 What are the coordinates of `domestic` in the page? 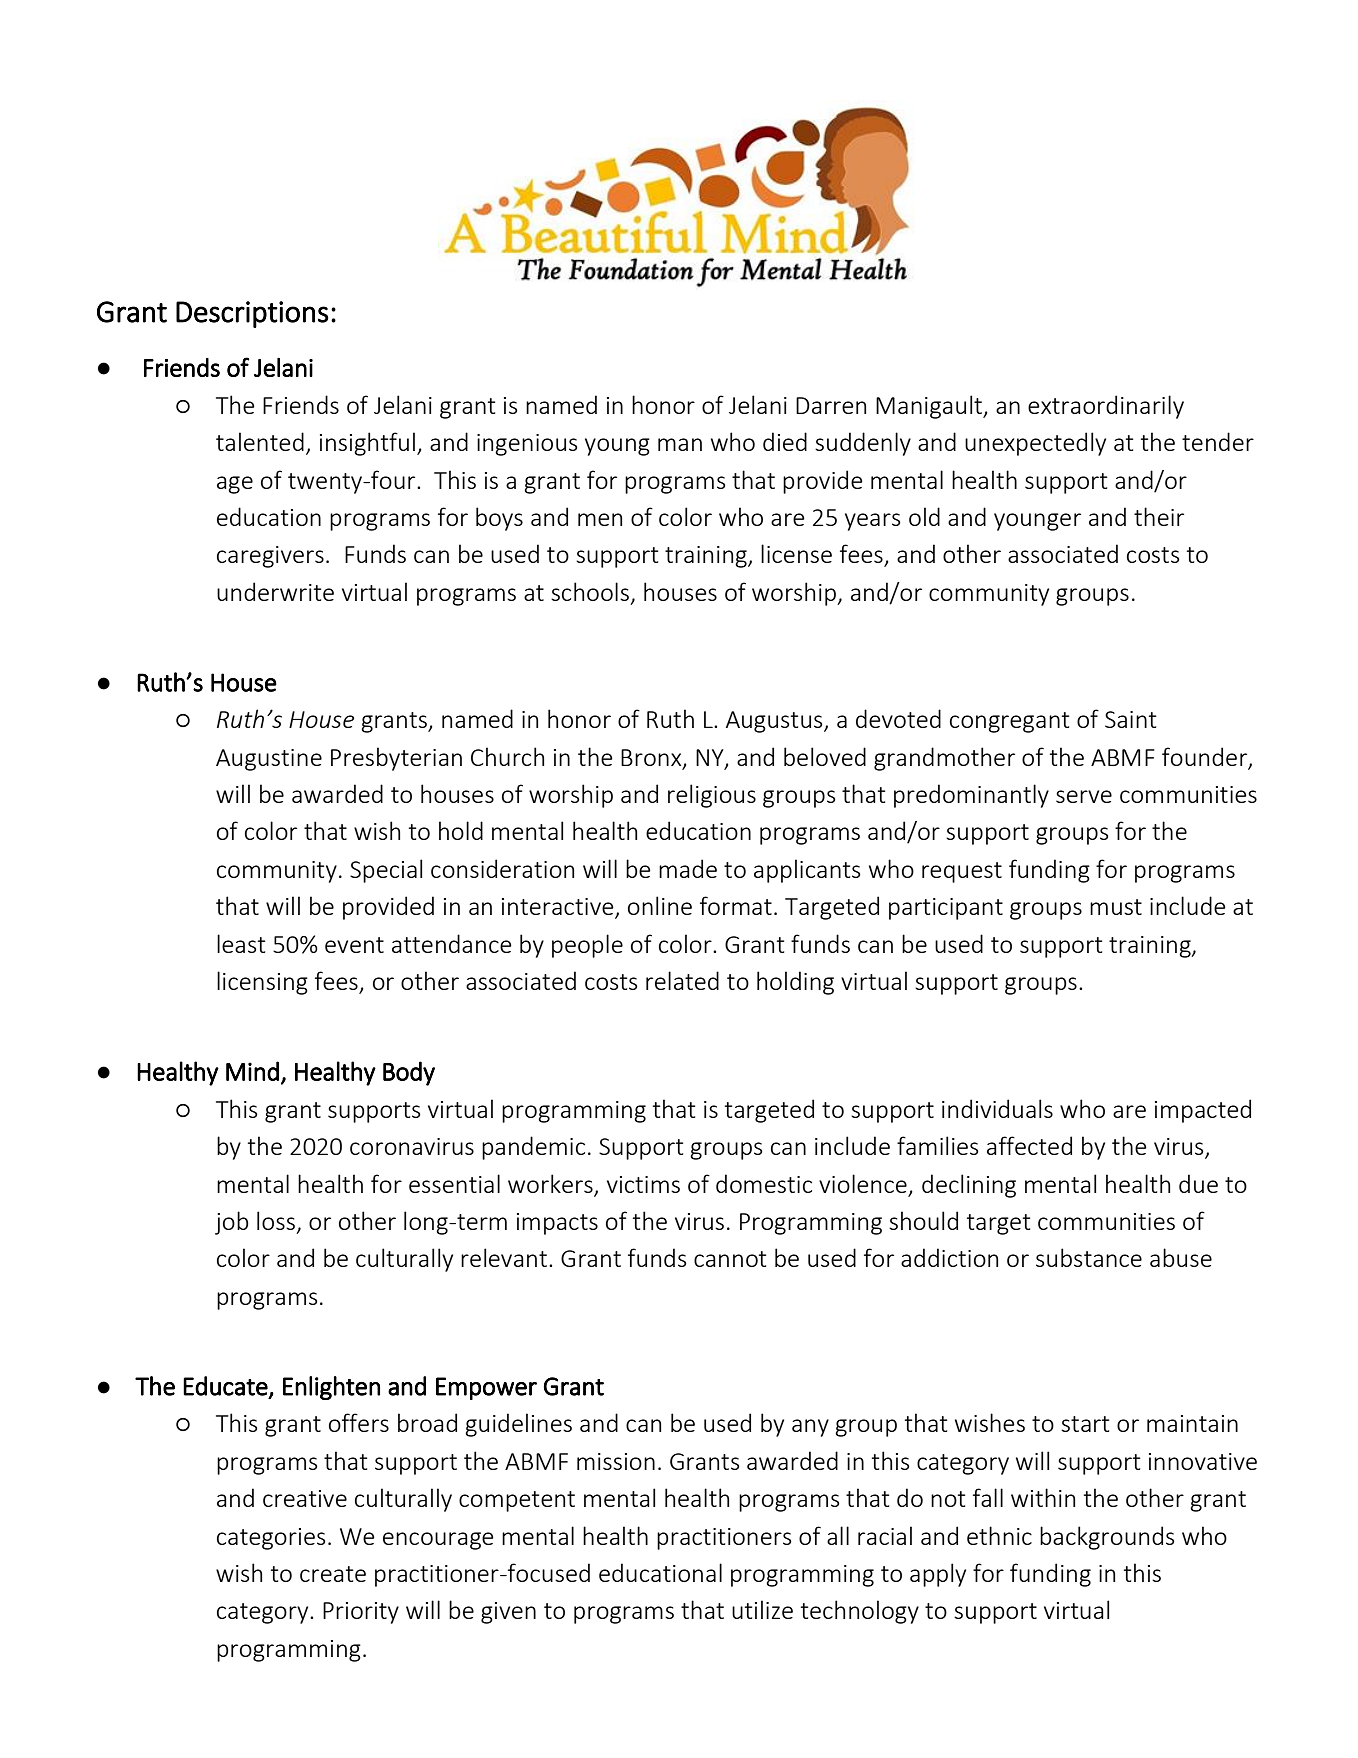 It's located at (764, 1183).
